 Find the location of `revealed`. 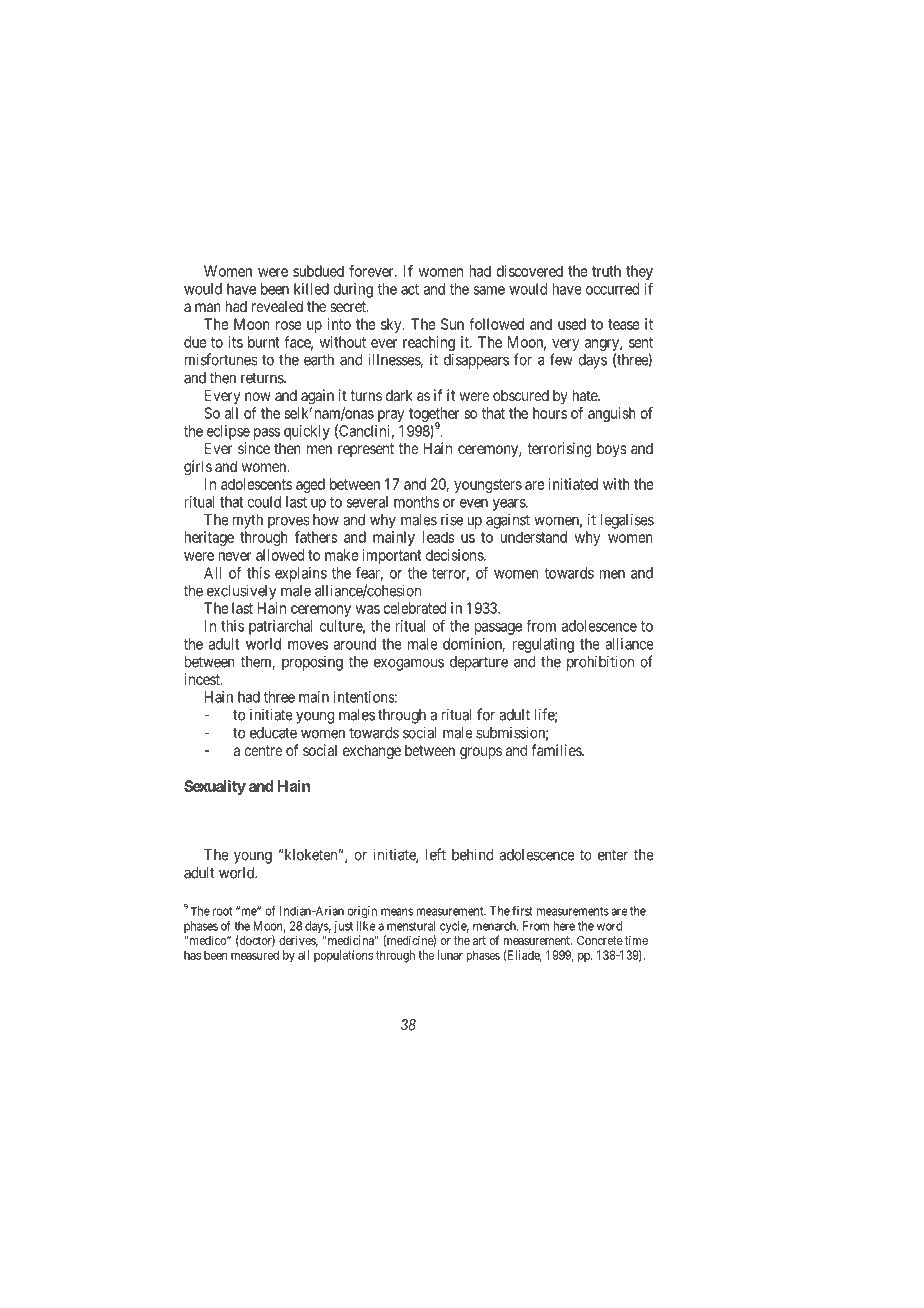

revealed is located at coordinates (277, 306).
